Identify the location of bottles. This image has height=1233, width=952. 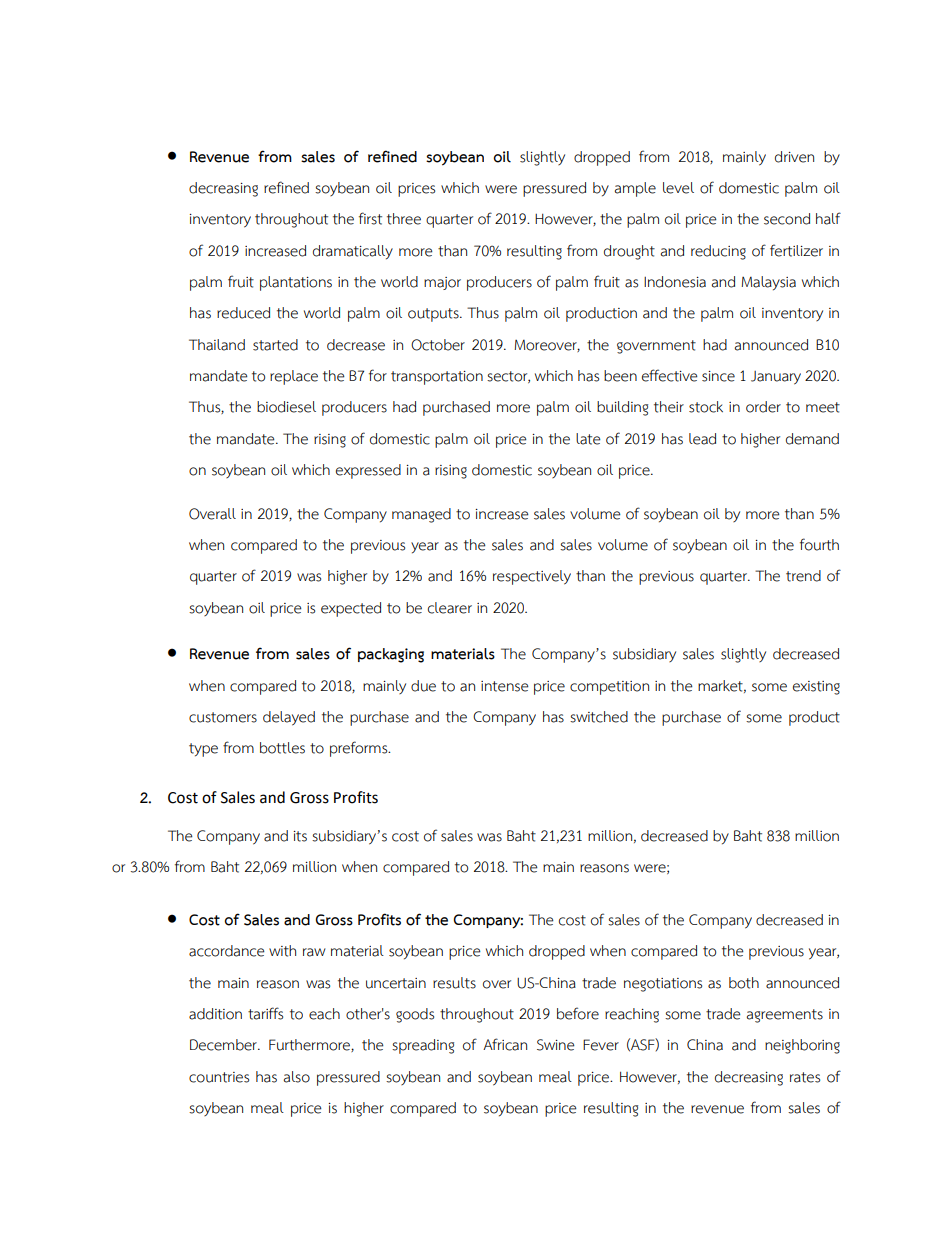
(282, 748).
